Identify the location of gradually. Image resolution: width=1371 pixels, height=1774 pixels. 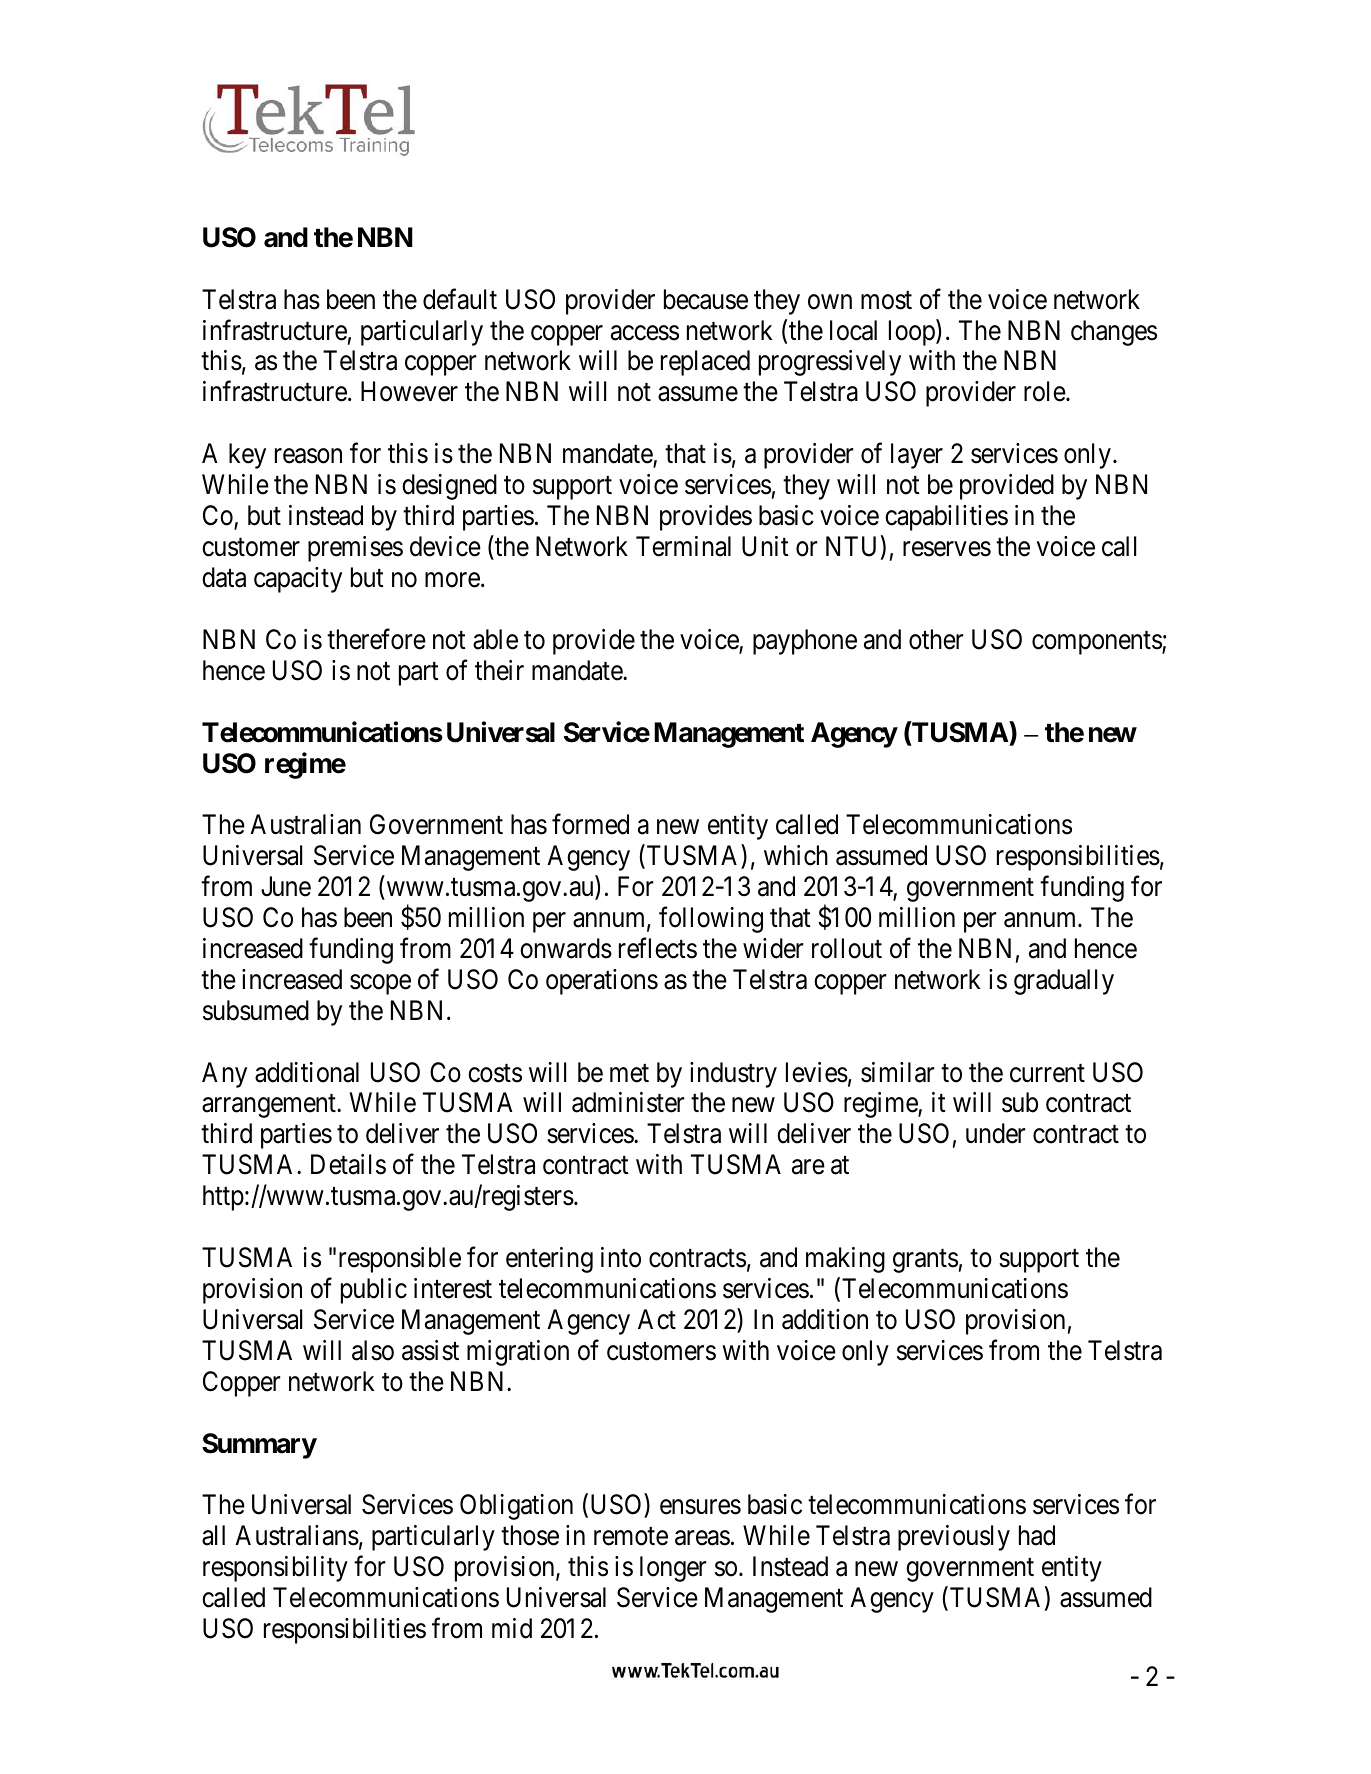
(1064, 982).
